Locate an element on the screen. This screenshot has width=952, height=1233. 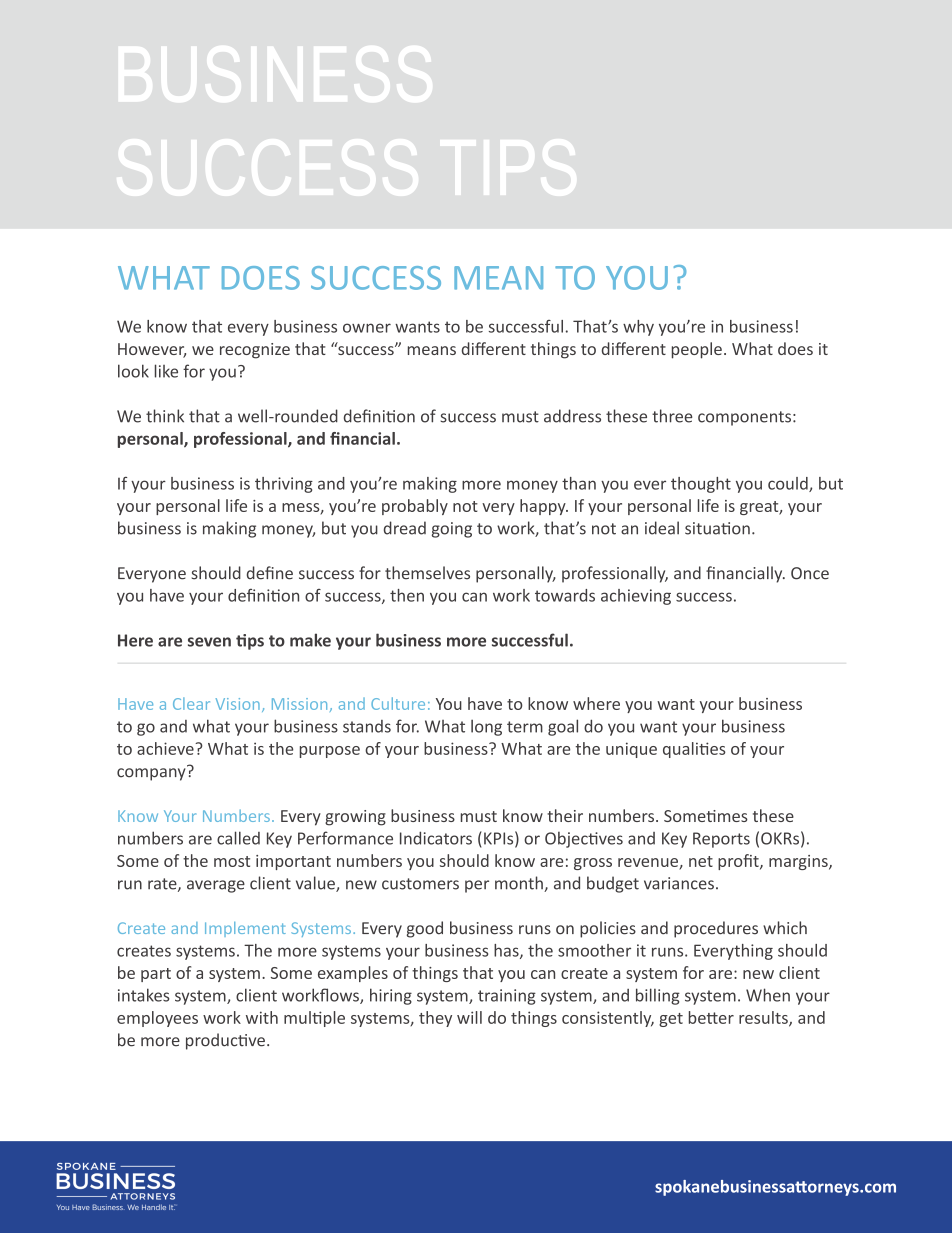
better is located at coordinates (711, 1017).
